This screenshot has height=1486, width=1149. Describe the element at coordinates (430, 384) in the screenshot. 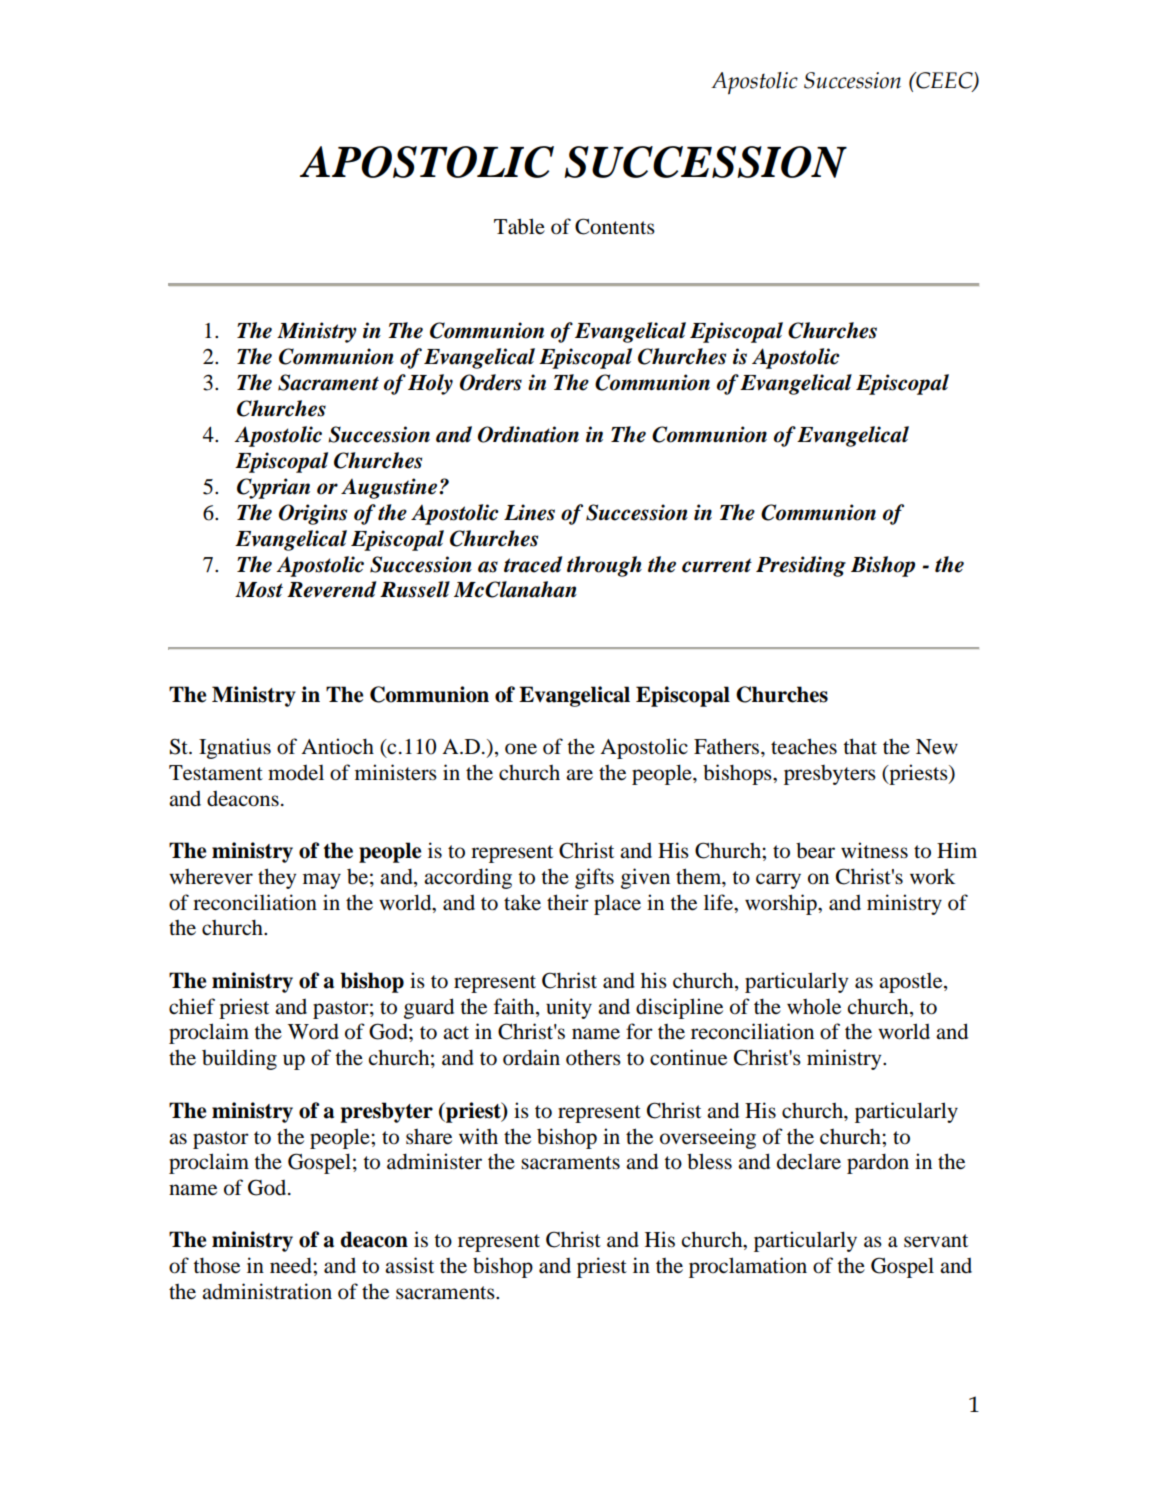

I see `Holy` at that location.
